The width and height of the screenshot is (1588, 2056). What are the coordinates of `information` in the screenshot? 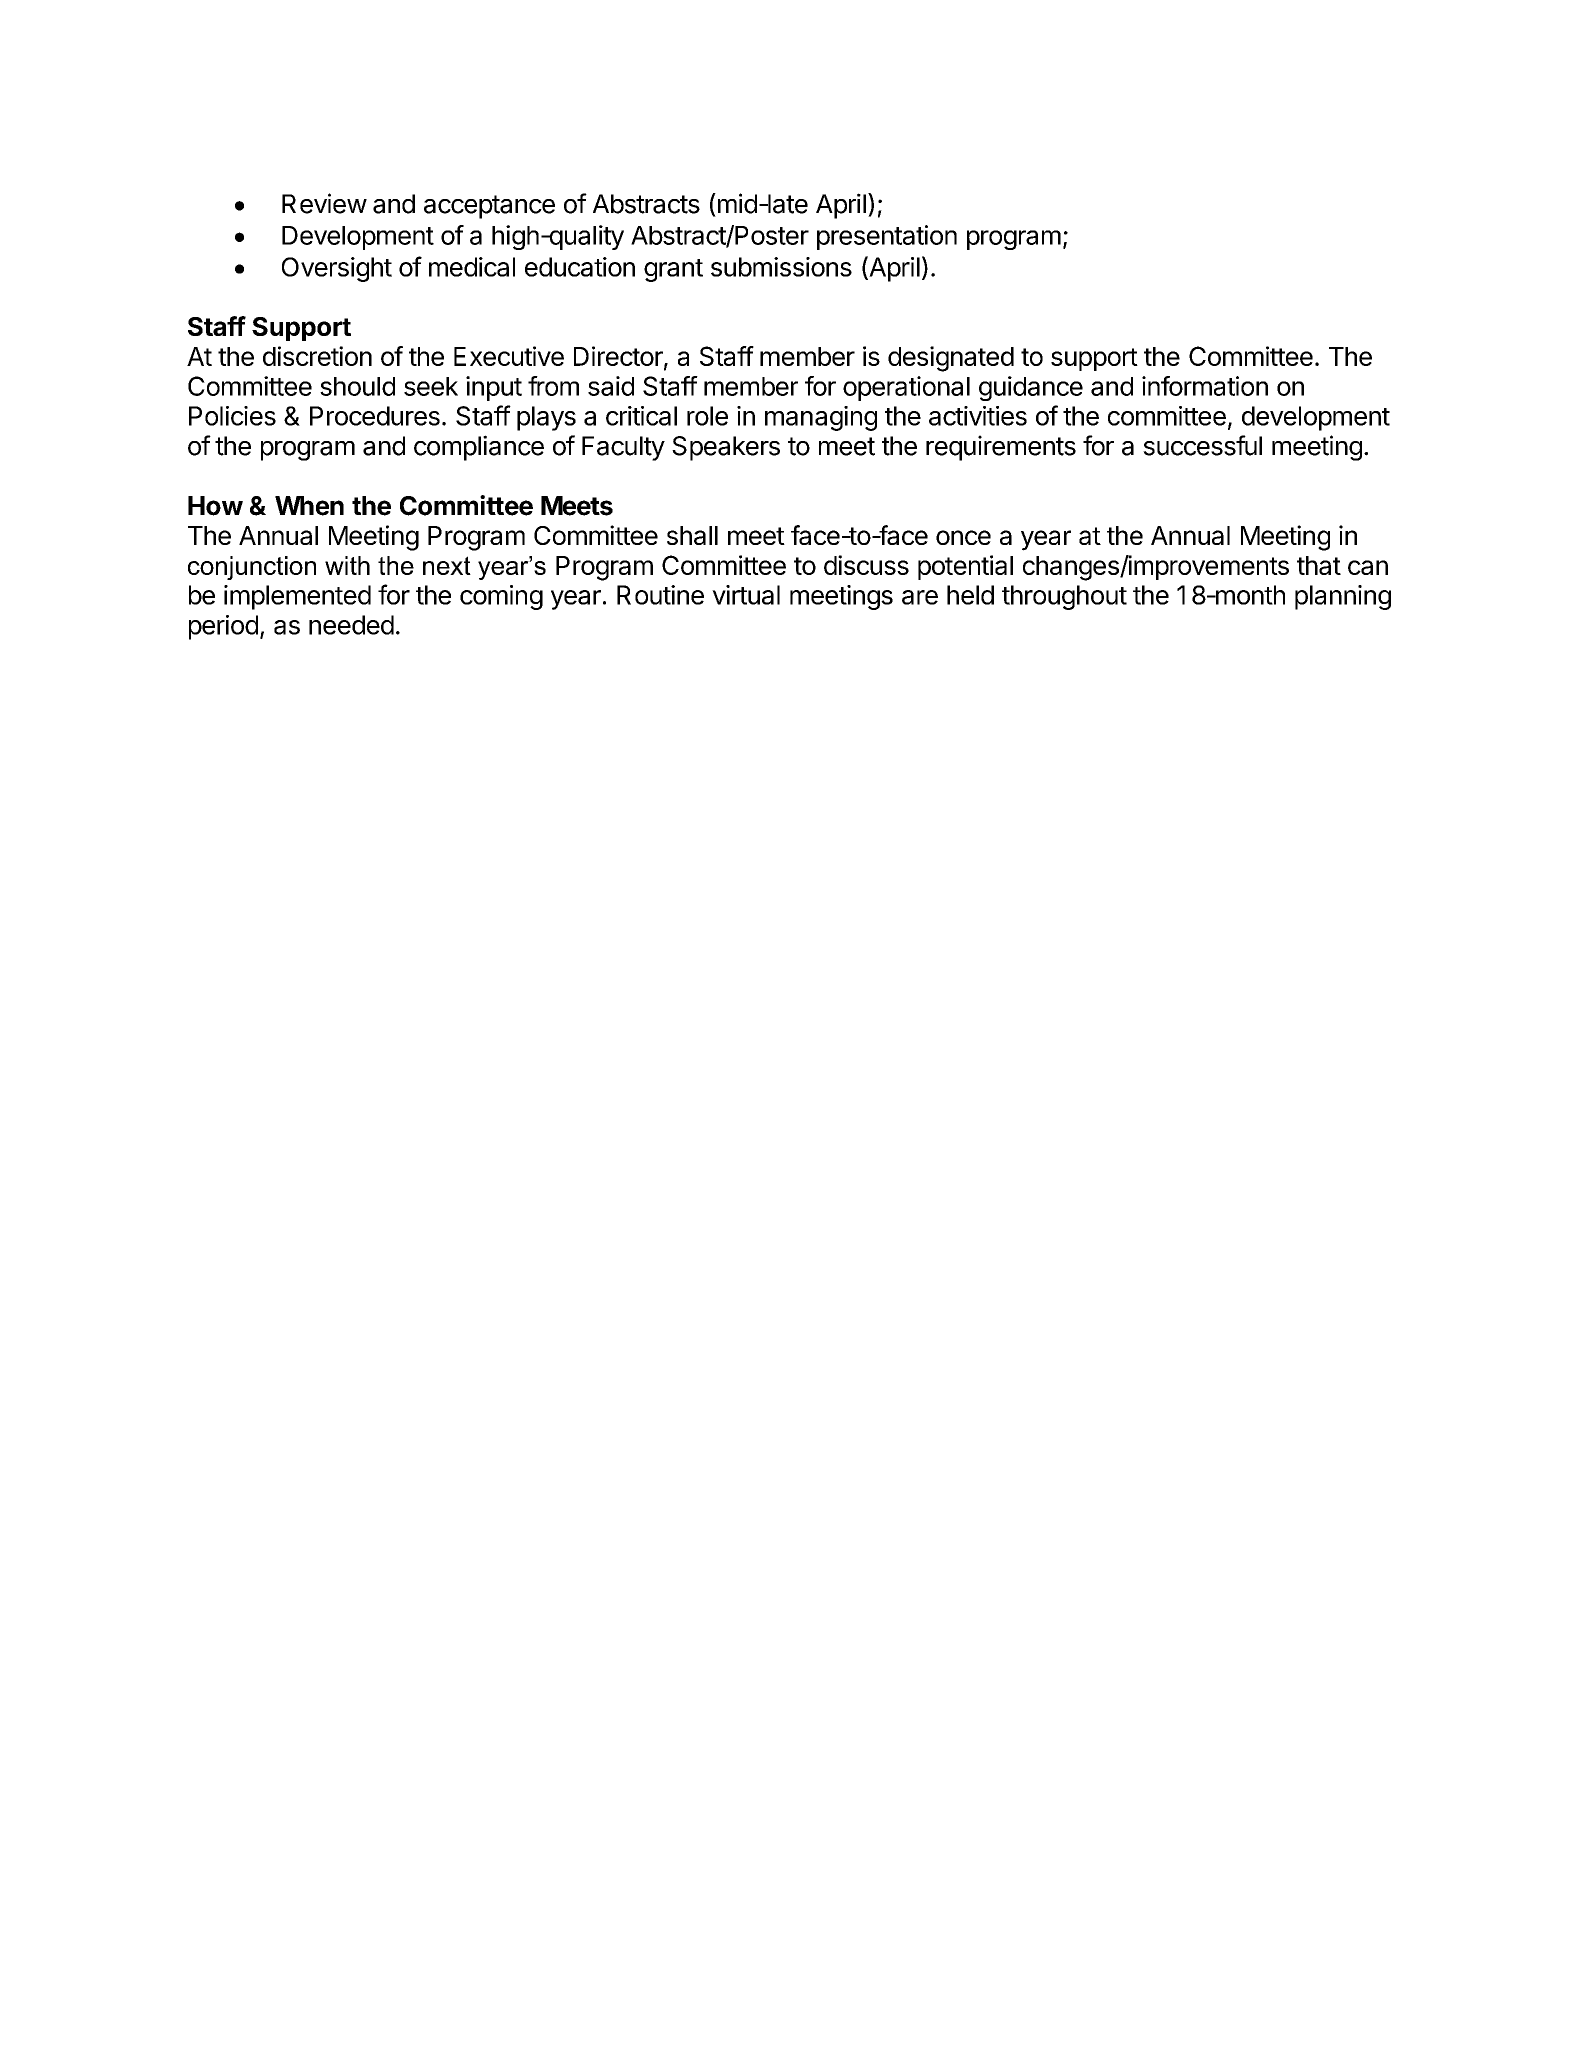 It's located at (1205, 386).
